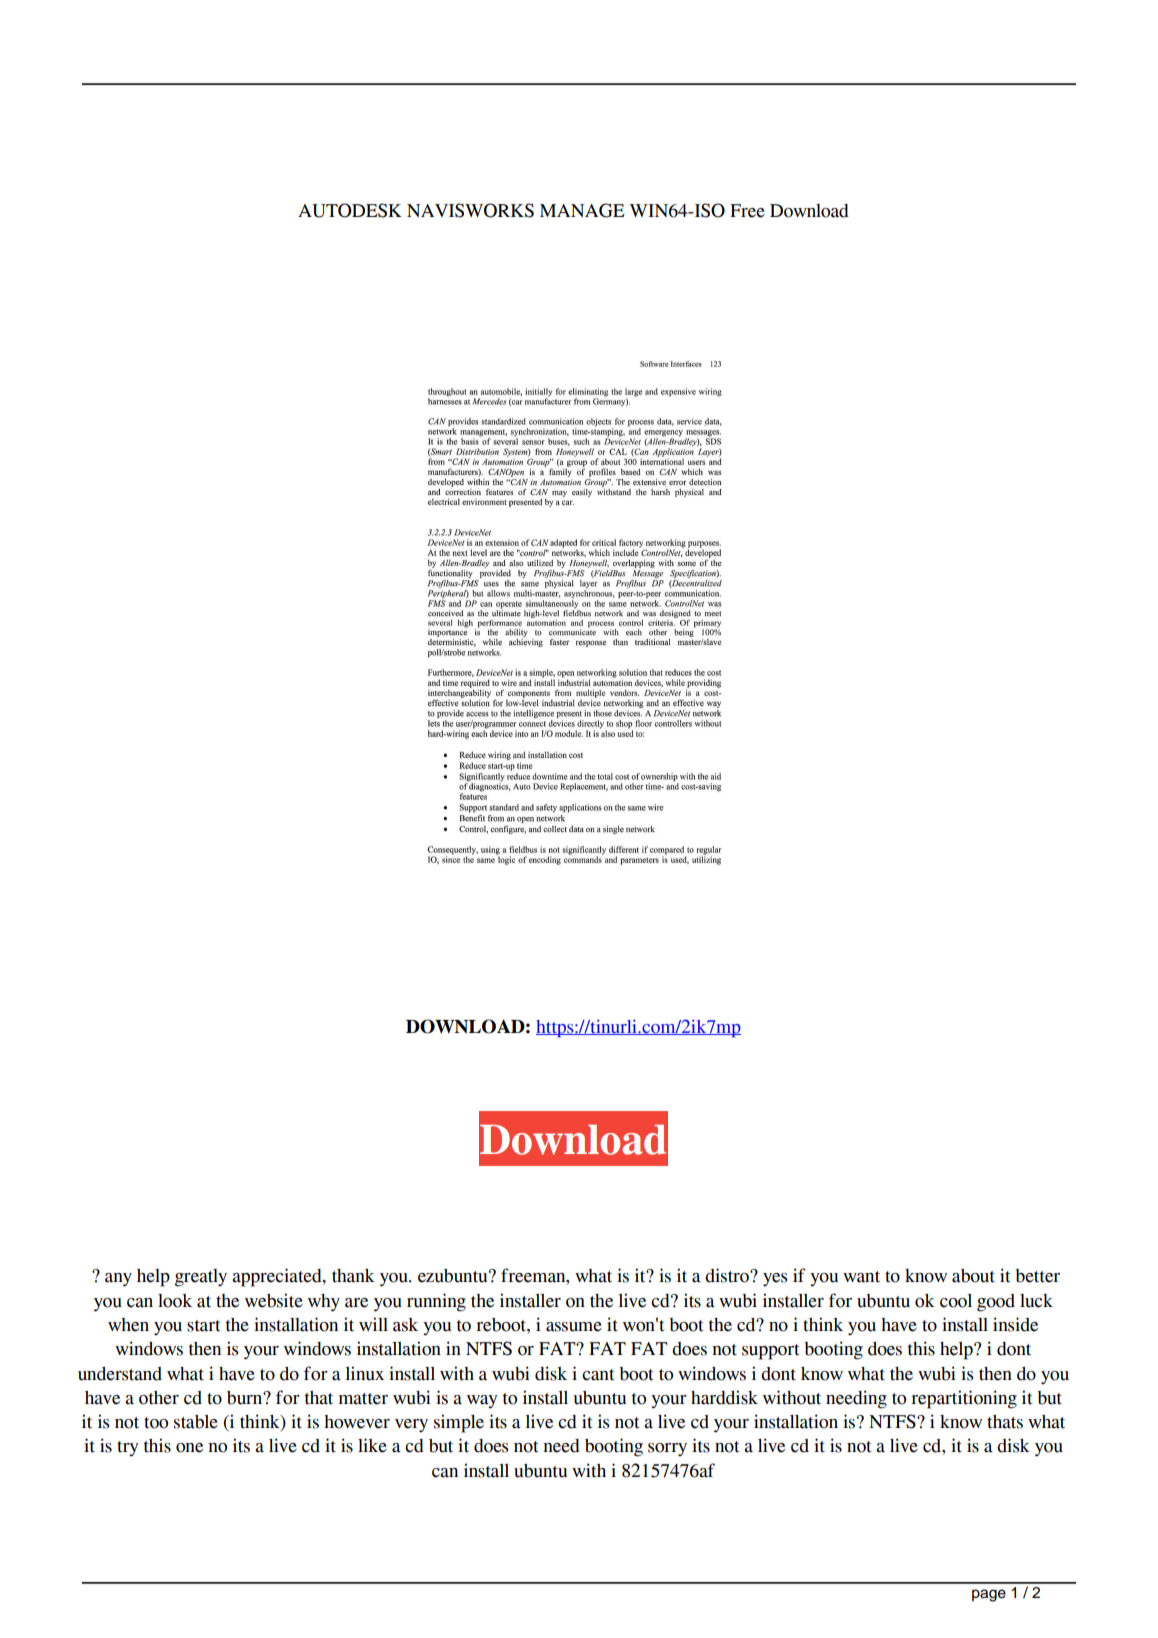 The image size is (1158, 1638). What do you see at coordinates (775, 1280) in the image?
I see `yes` at bounding box center [775, 1280].
